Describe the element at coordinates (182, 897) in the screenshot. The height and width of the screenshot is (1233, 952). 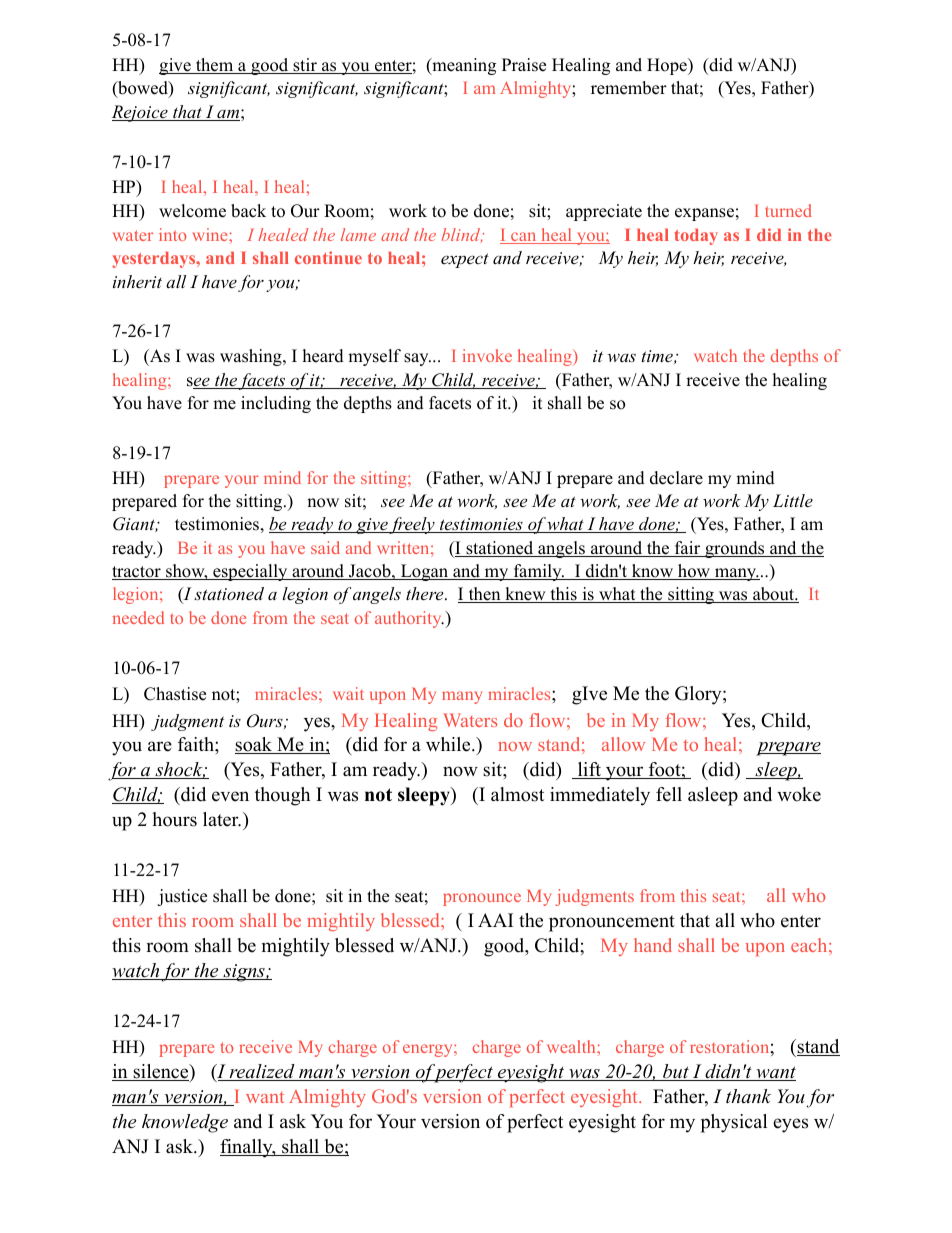
I see `justice` at that location.
